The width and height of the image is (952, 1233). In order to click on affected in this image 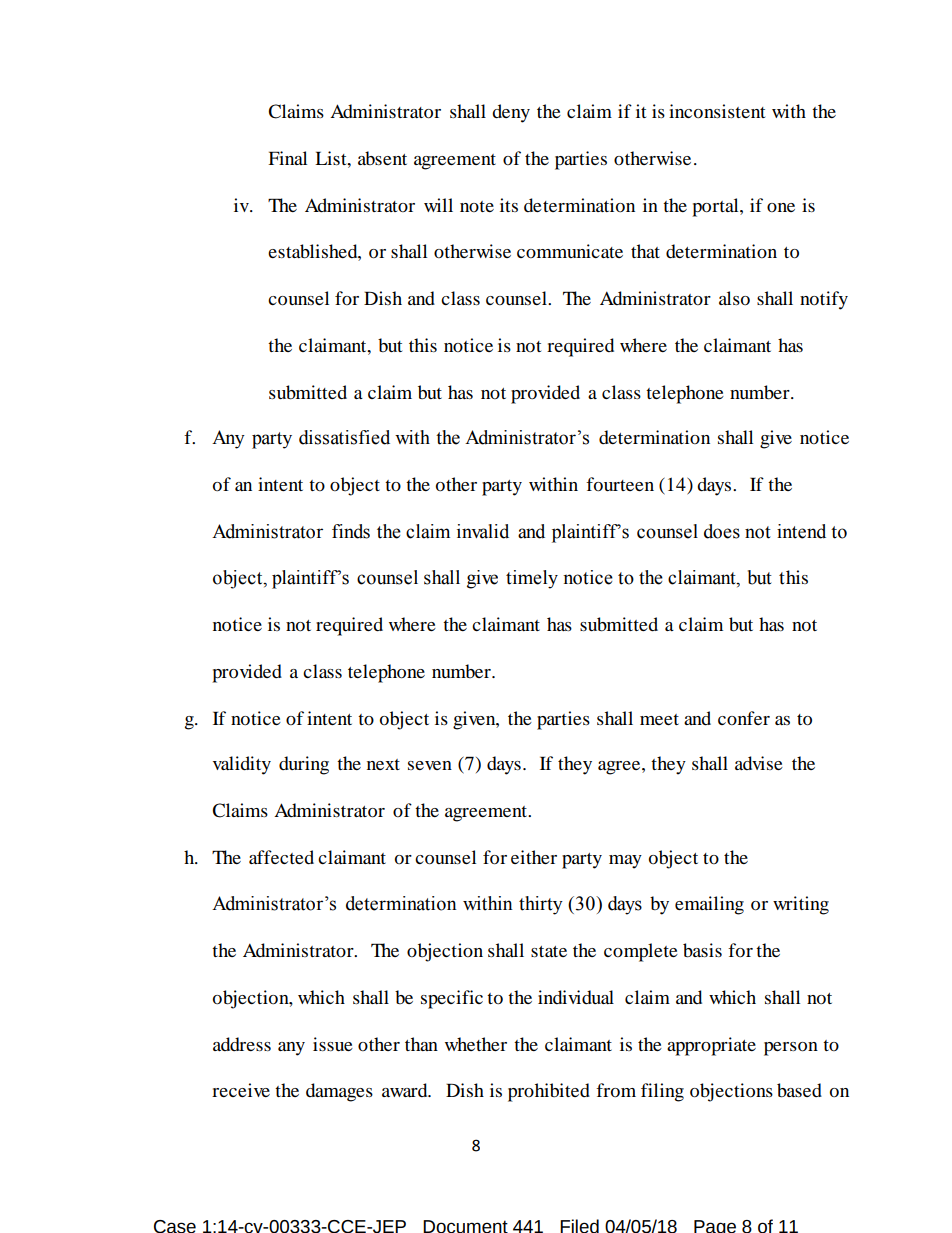, I will do `click(281, 857)`.
